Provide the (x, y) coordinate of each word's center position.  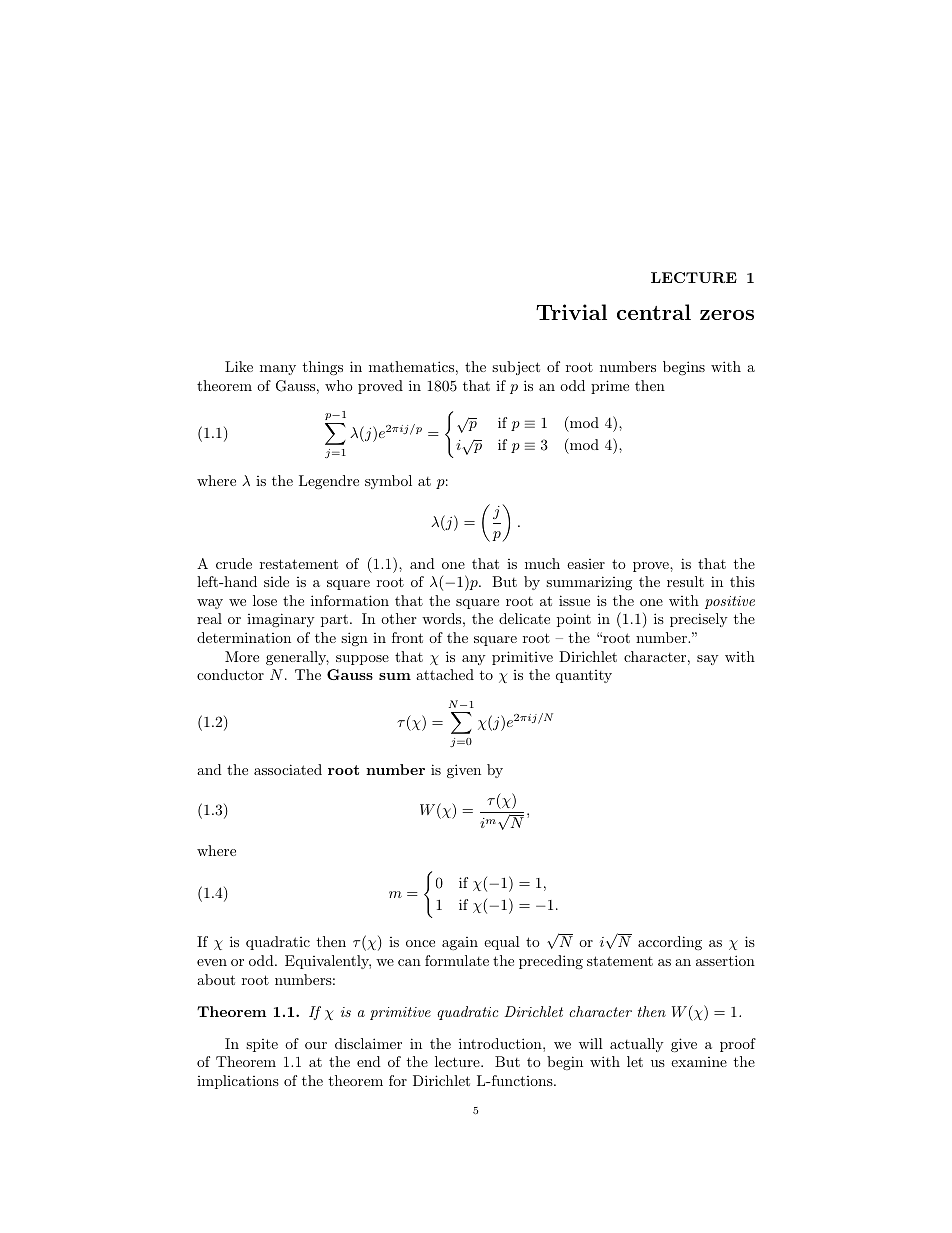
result (685, 581)
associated (288, 769)
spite (262, 1045)
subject (516, 368)
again (460, 943)
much (542, 563)
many (278, 370)
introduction (501, 1043)
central (654, 312)
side (276, 581)
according (670, 943)
